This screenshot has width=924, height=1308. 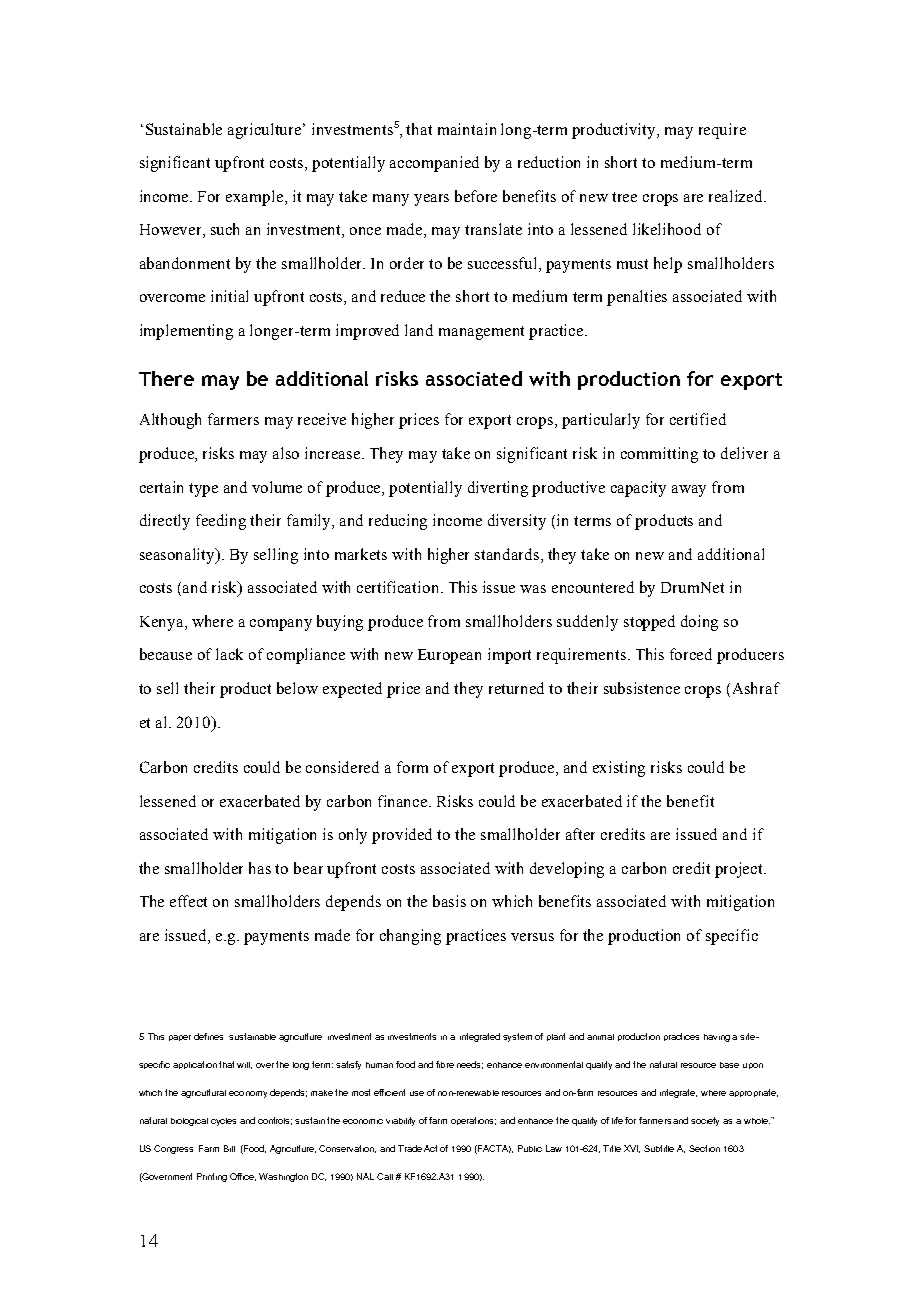 I want to click on management, so click(x=481, y=333).
